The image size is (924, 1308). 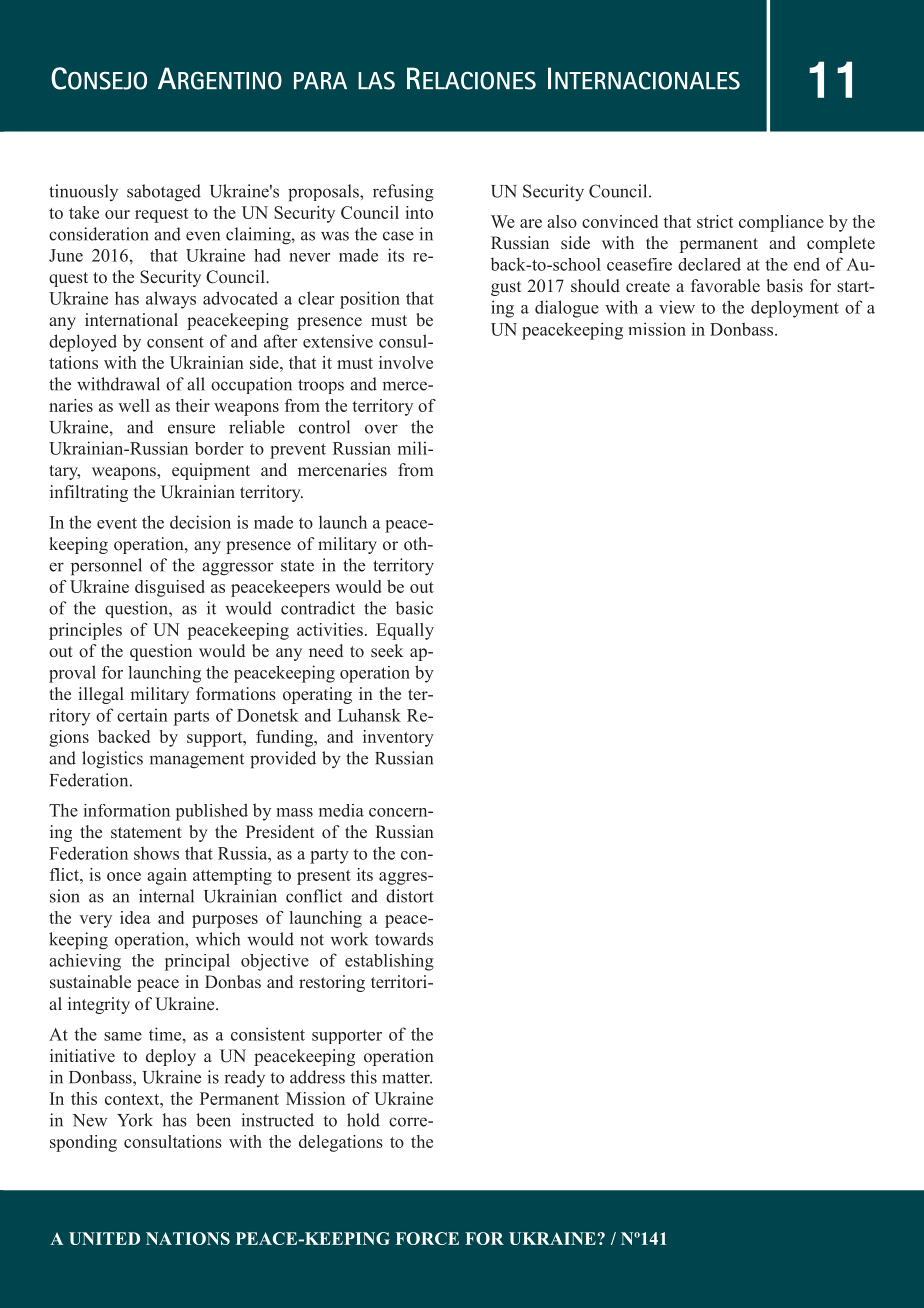 I want to click on towards, so click(x=404, y=939).
